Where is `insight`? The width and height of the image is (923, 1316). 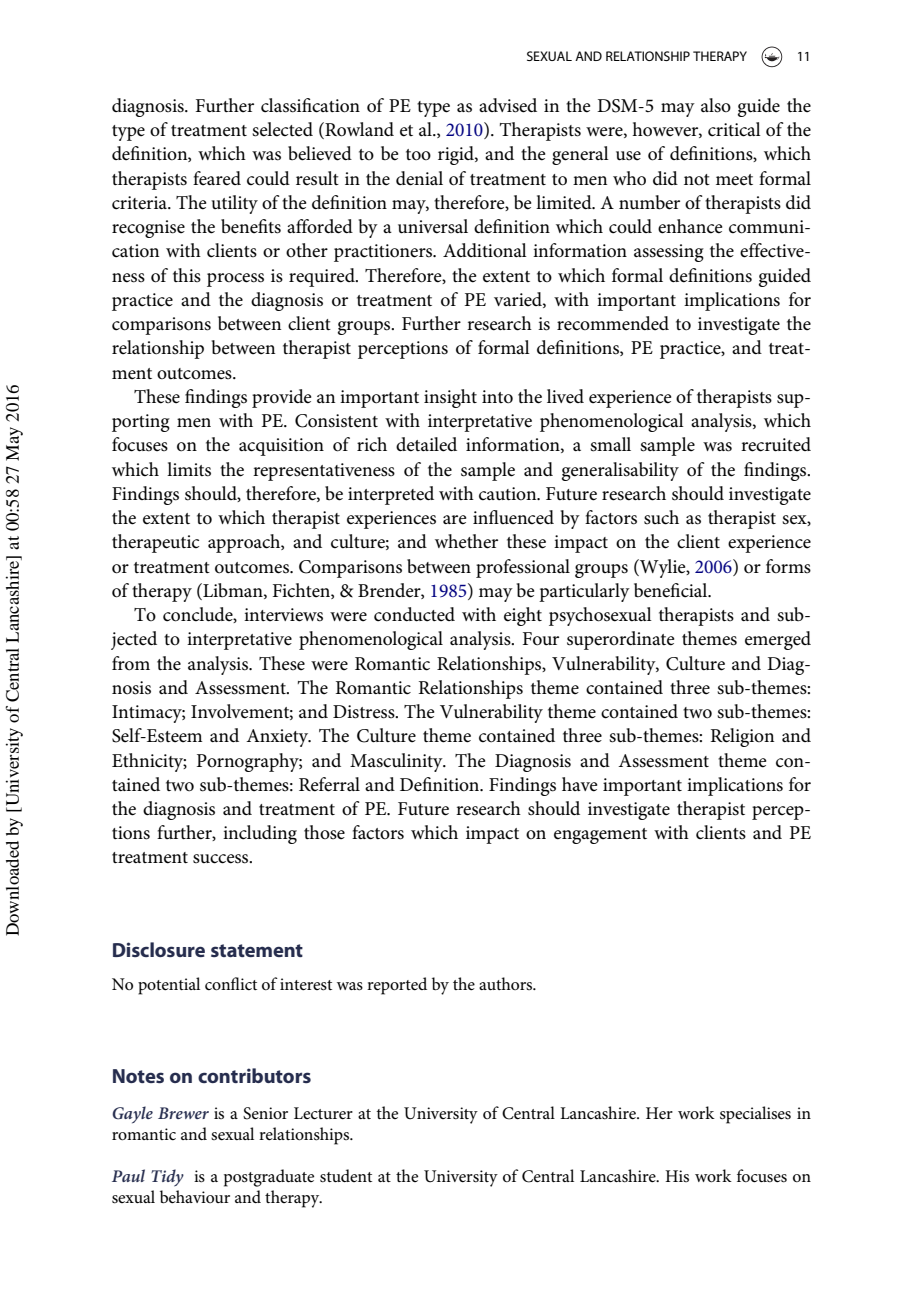 insight is located at coordinates (450, 398).
